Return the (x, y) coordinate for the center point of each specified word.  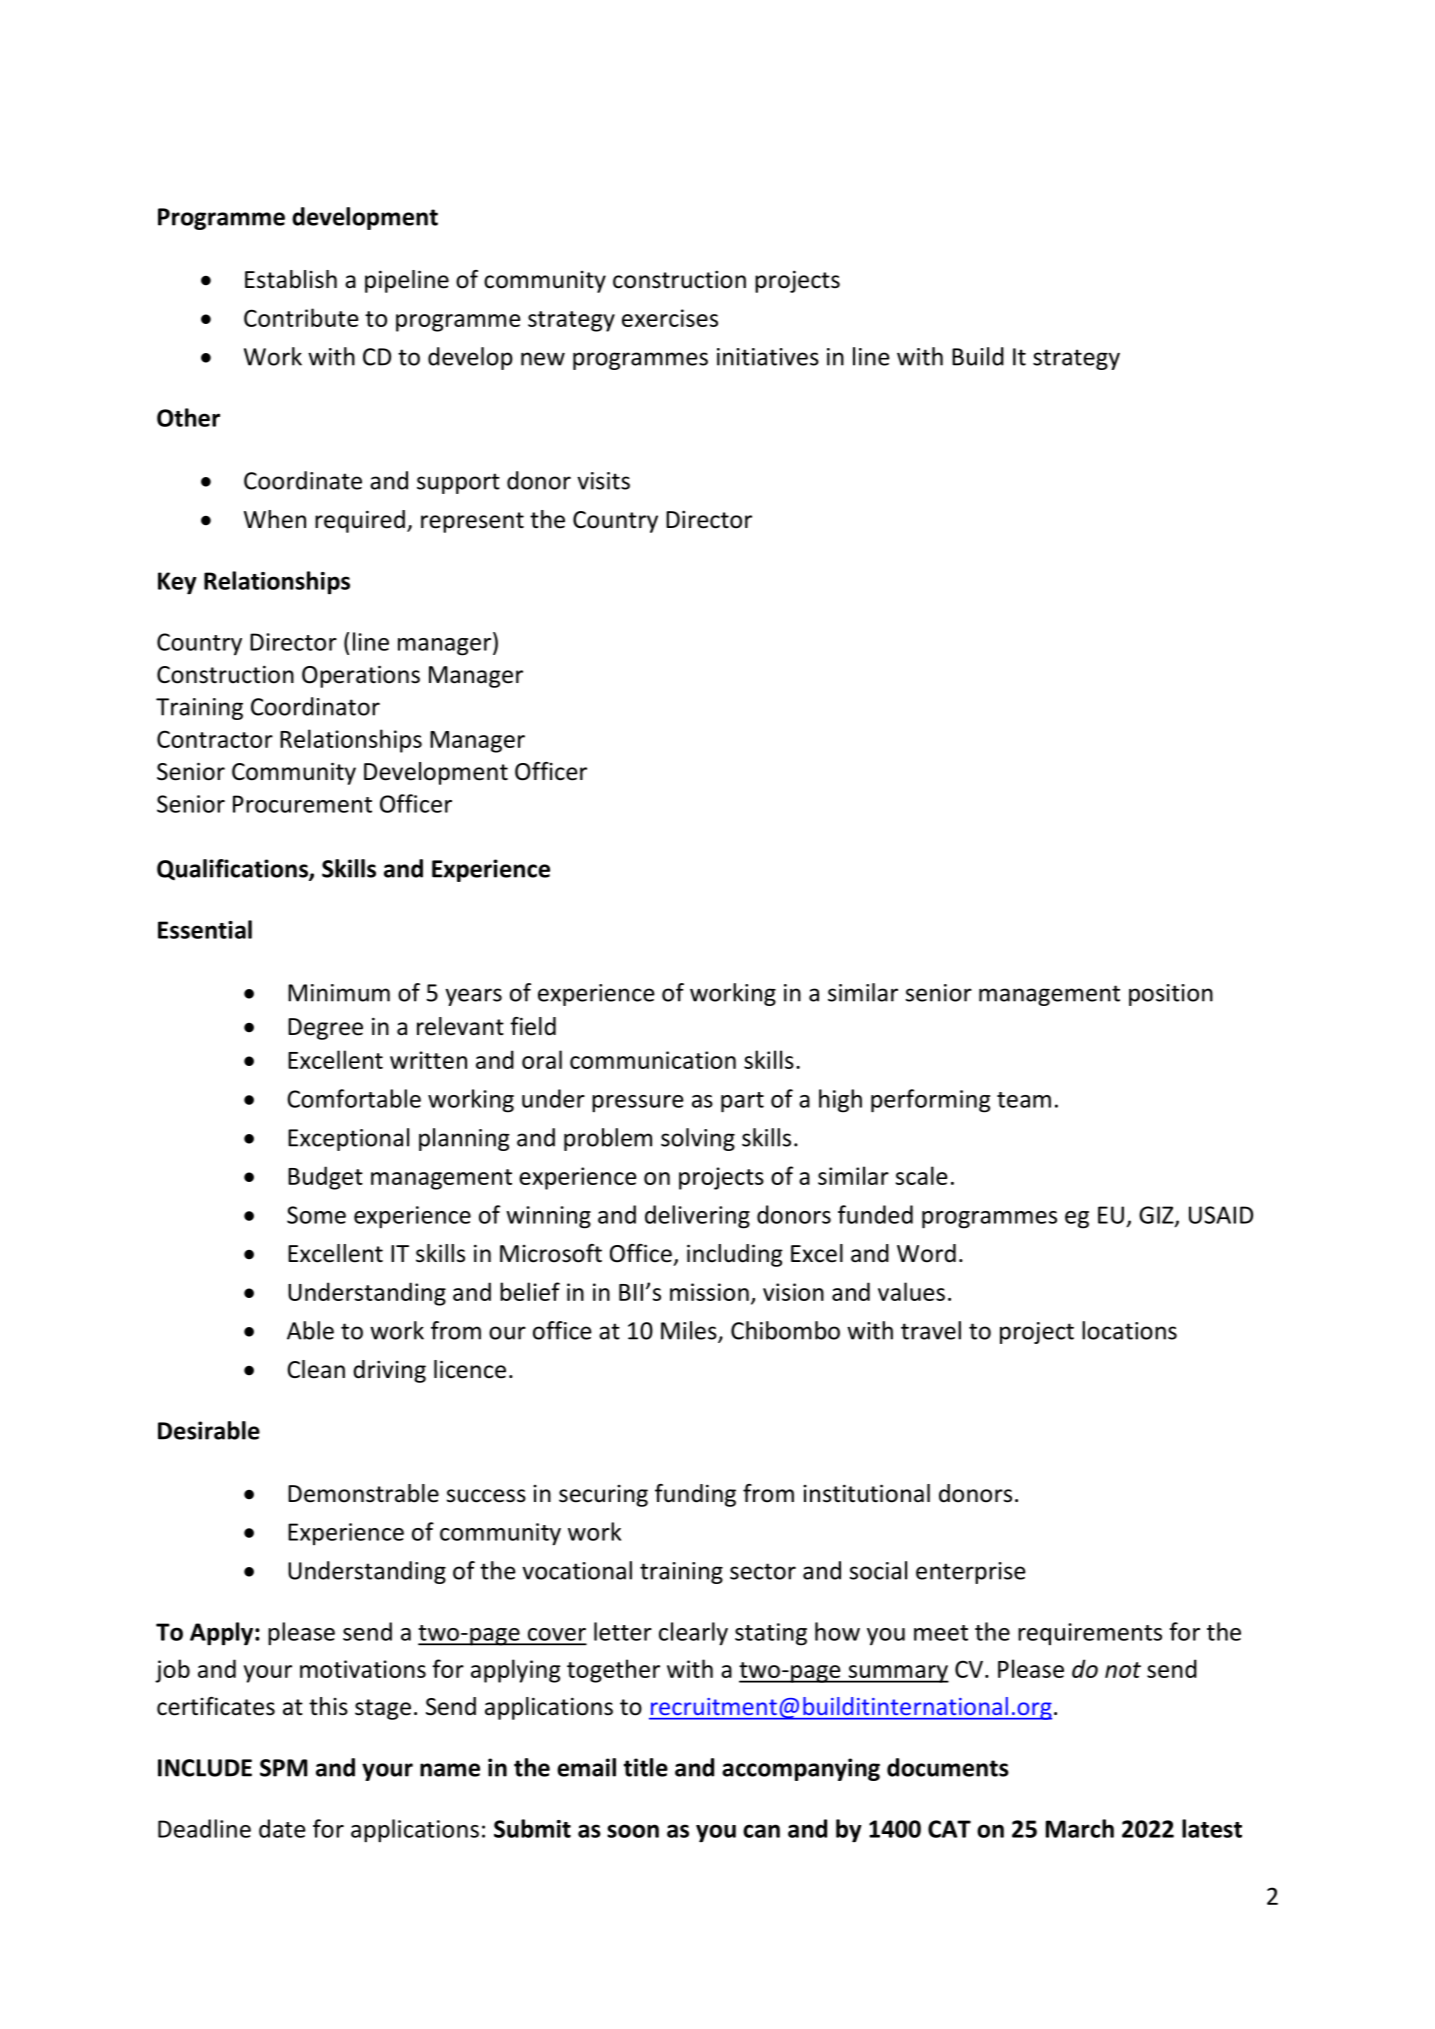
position (1171, 995)
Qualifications (233, 870)
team (1024, 1100)
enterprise (971, 1573)
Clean (316, 1369)
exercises (670, 318)
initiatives (768, 357)
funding (695, 1495)
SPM (283, 1768)
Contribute (301, 317)
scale (922, 1175)
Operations (361, 676)
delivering (697, 1217)
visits (603, 481)
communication (653, 1060)
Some (316, 1215)
